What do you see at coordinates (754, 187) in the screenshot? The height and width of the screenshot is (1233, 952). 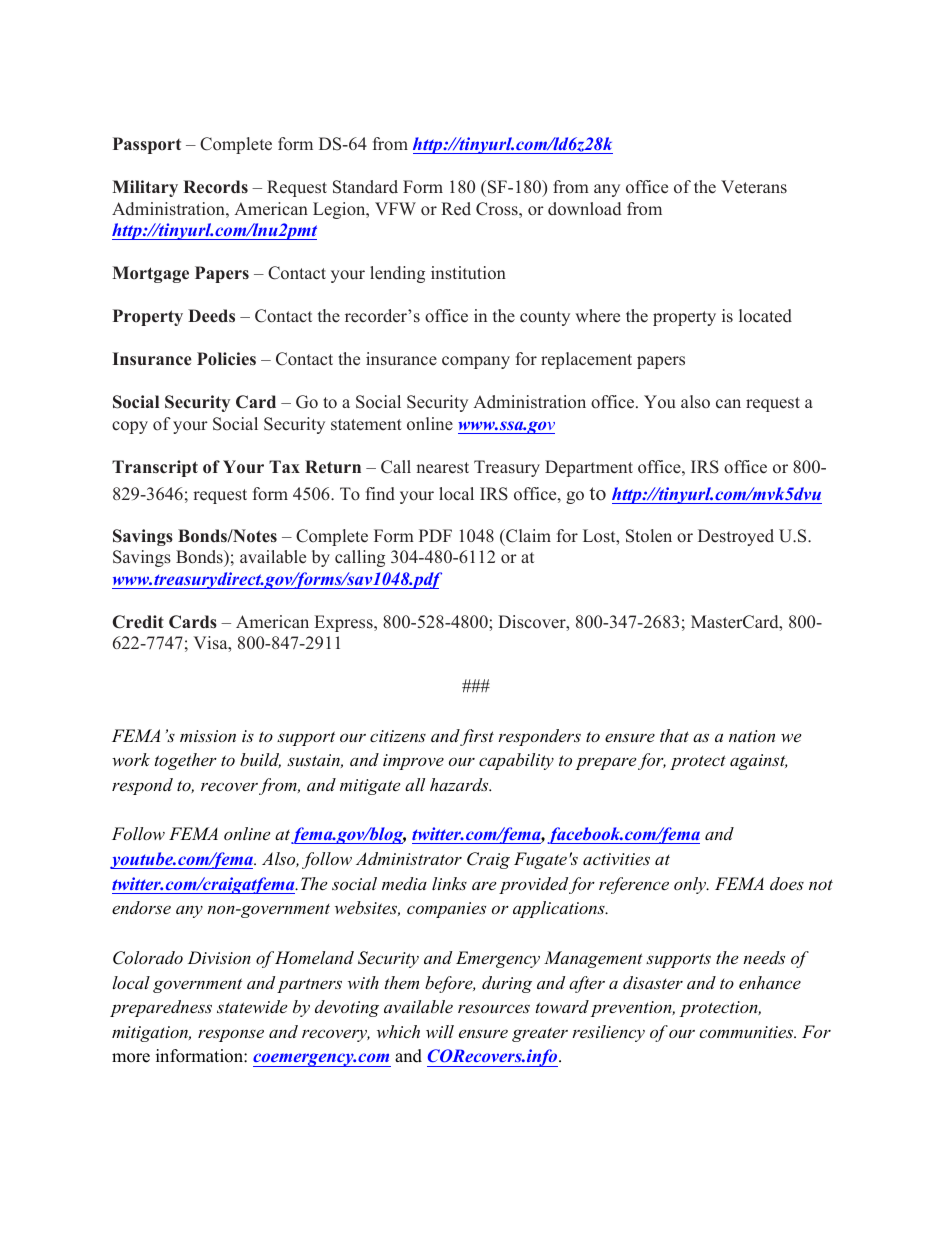 I see `Veterans` at bounding box center [754, 187].
